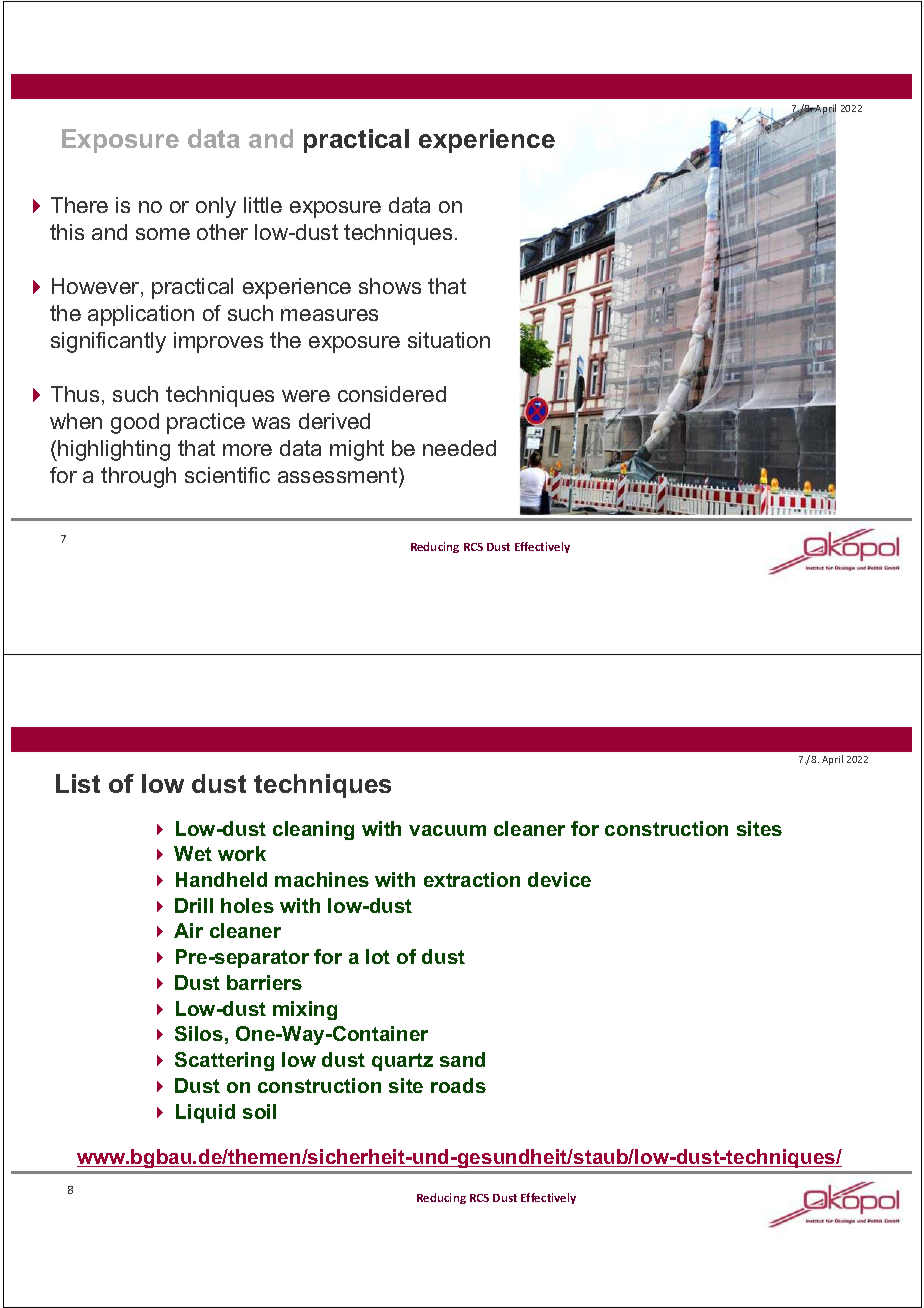 The height and width of the screenshot is (1308, 924). I want to click on soil, so click(259, 1111).
